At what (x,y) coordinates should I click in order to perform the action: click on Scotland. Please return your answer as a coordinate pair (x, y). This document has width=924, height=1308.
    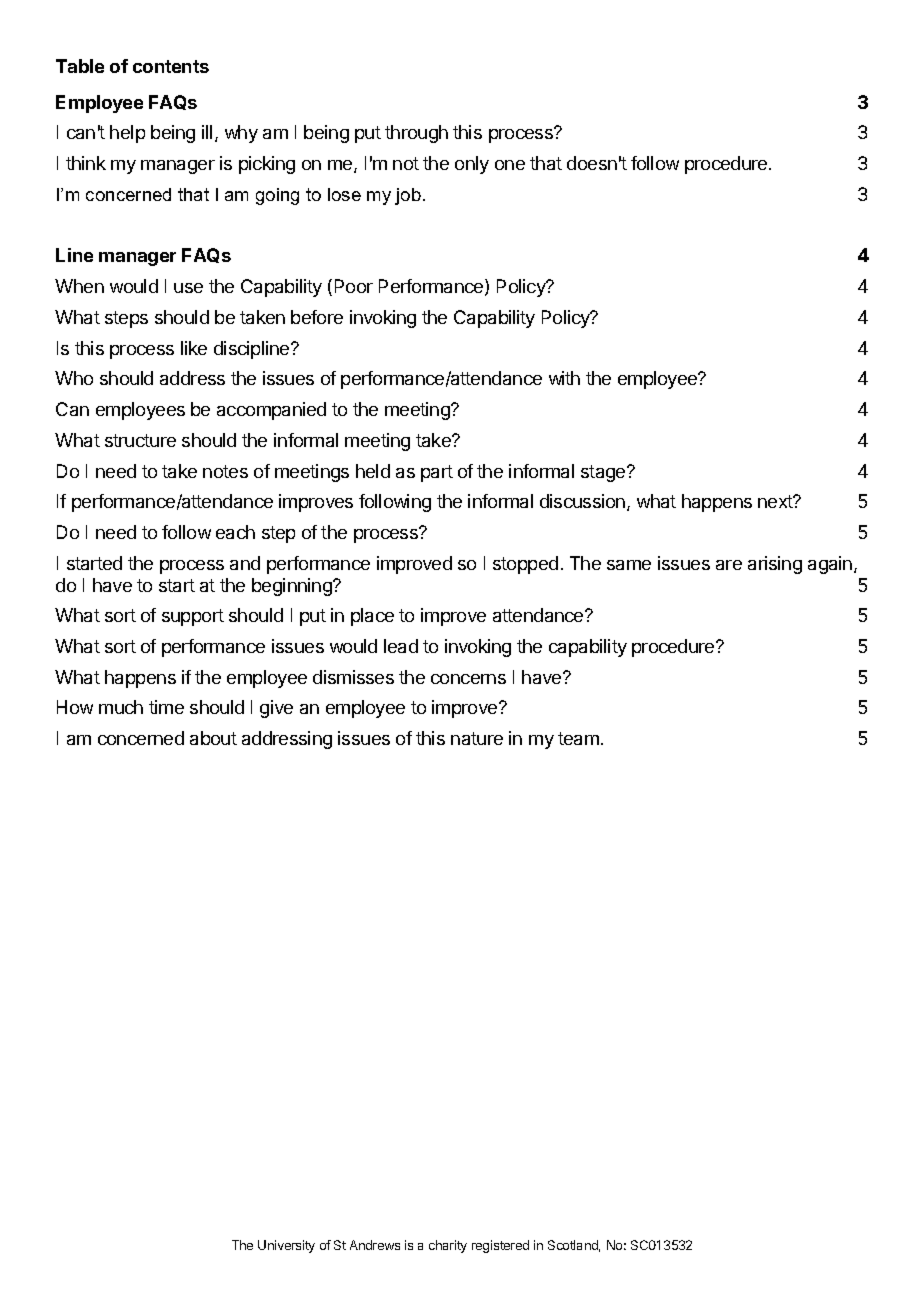
    Looking at the image, I should click on (574, 1246).
